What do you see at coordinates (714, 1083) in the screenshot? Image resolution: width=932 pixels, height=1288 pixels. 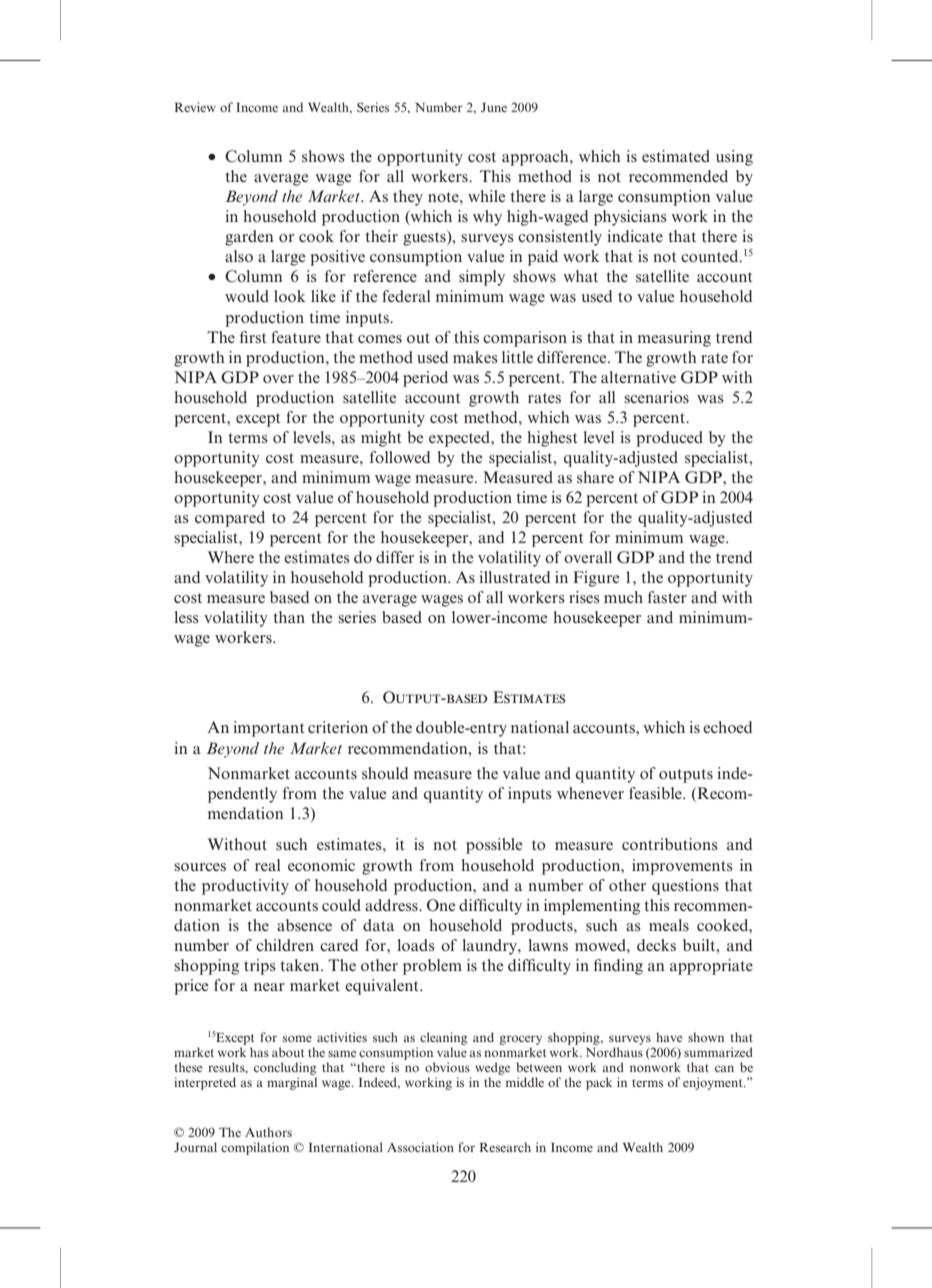 I see `enjoyment` at bounding box center [714, 1083].
